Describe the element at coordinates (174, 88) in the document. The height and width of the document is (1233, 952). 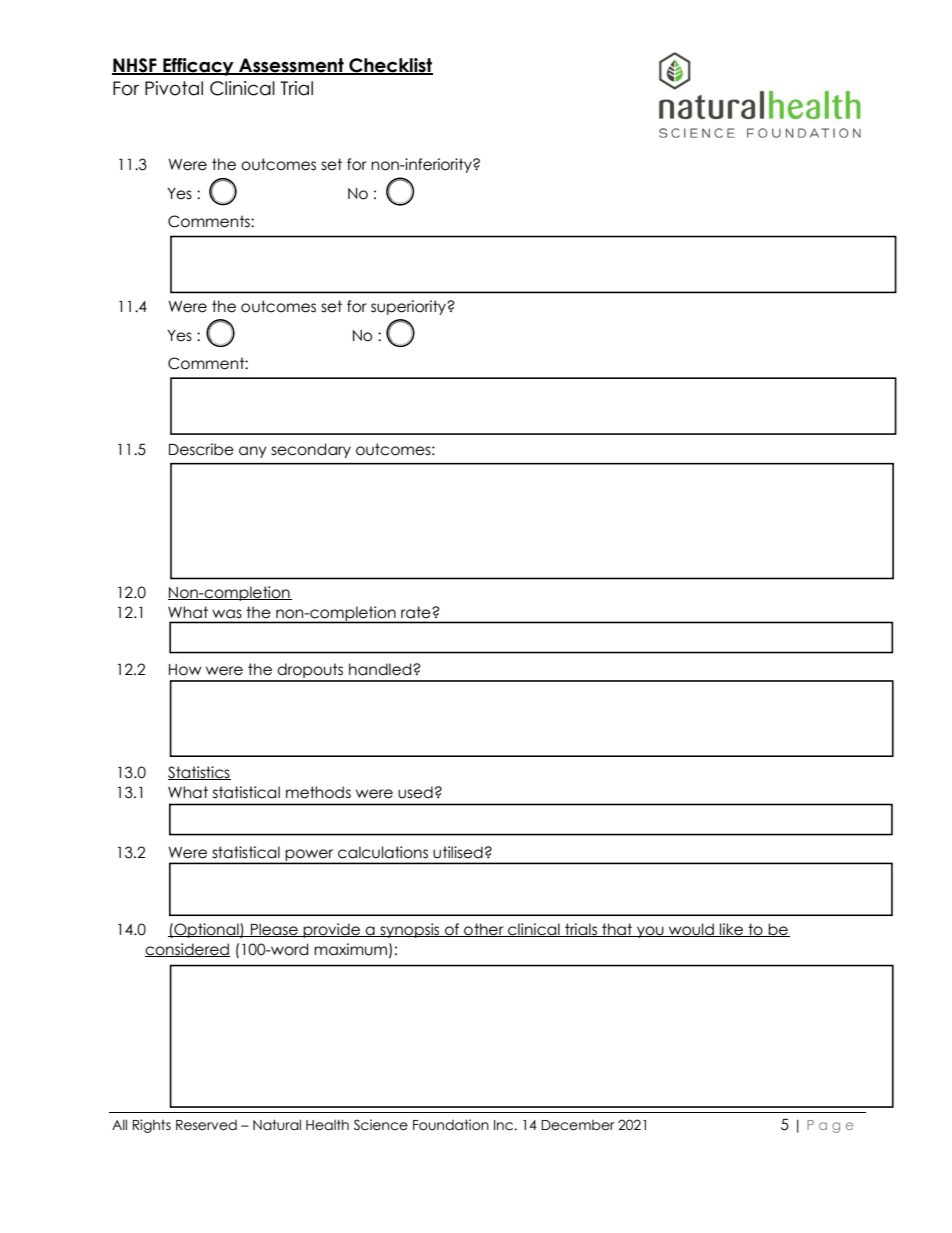
I see `Pivotal` at that location.
